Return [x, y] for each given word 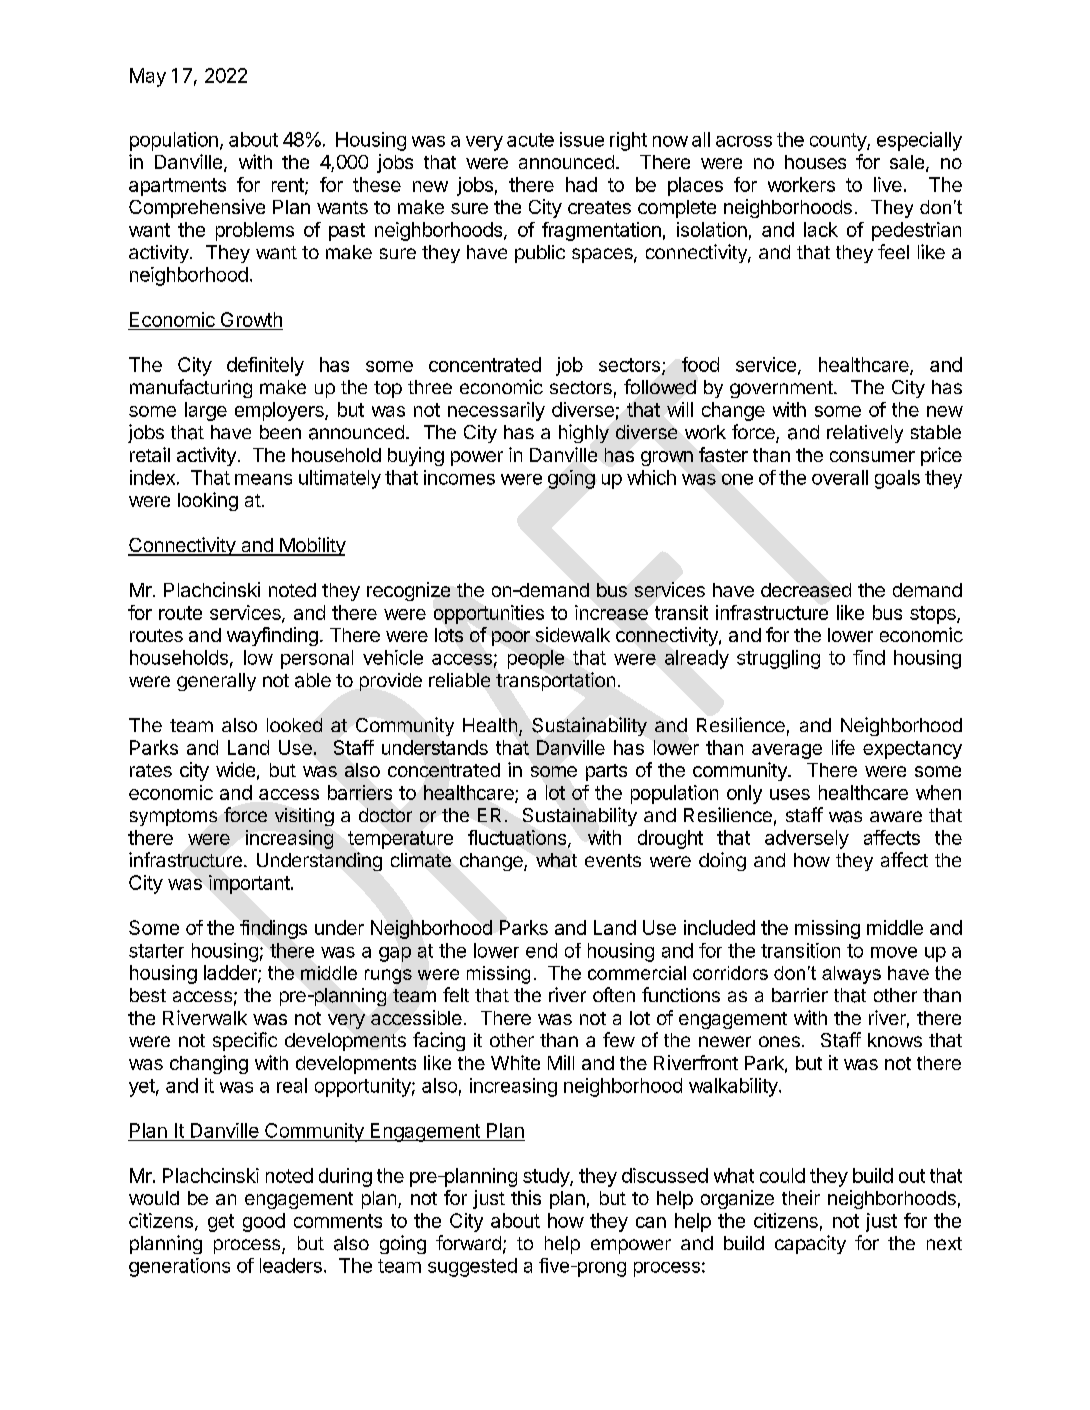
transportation [555, 681]
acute [530, 140]
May [148, 77]
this [526, 1197]
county [839, 142]
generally [216, 682]
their [801, 1197]
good [264, 1222]
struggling [778, 659]
